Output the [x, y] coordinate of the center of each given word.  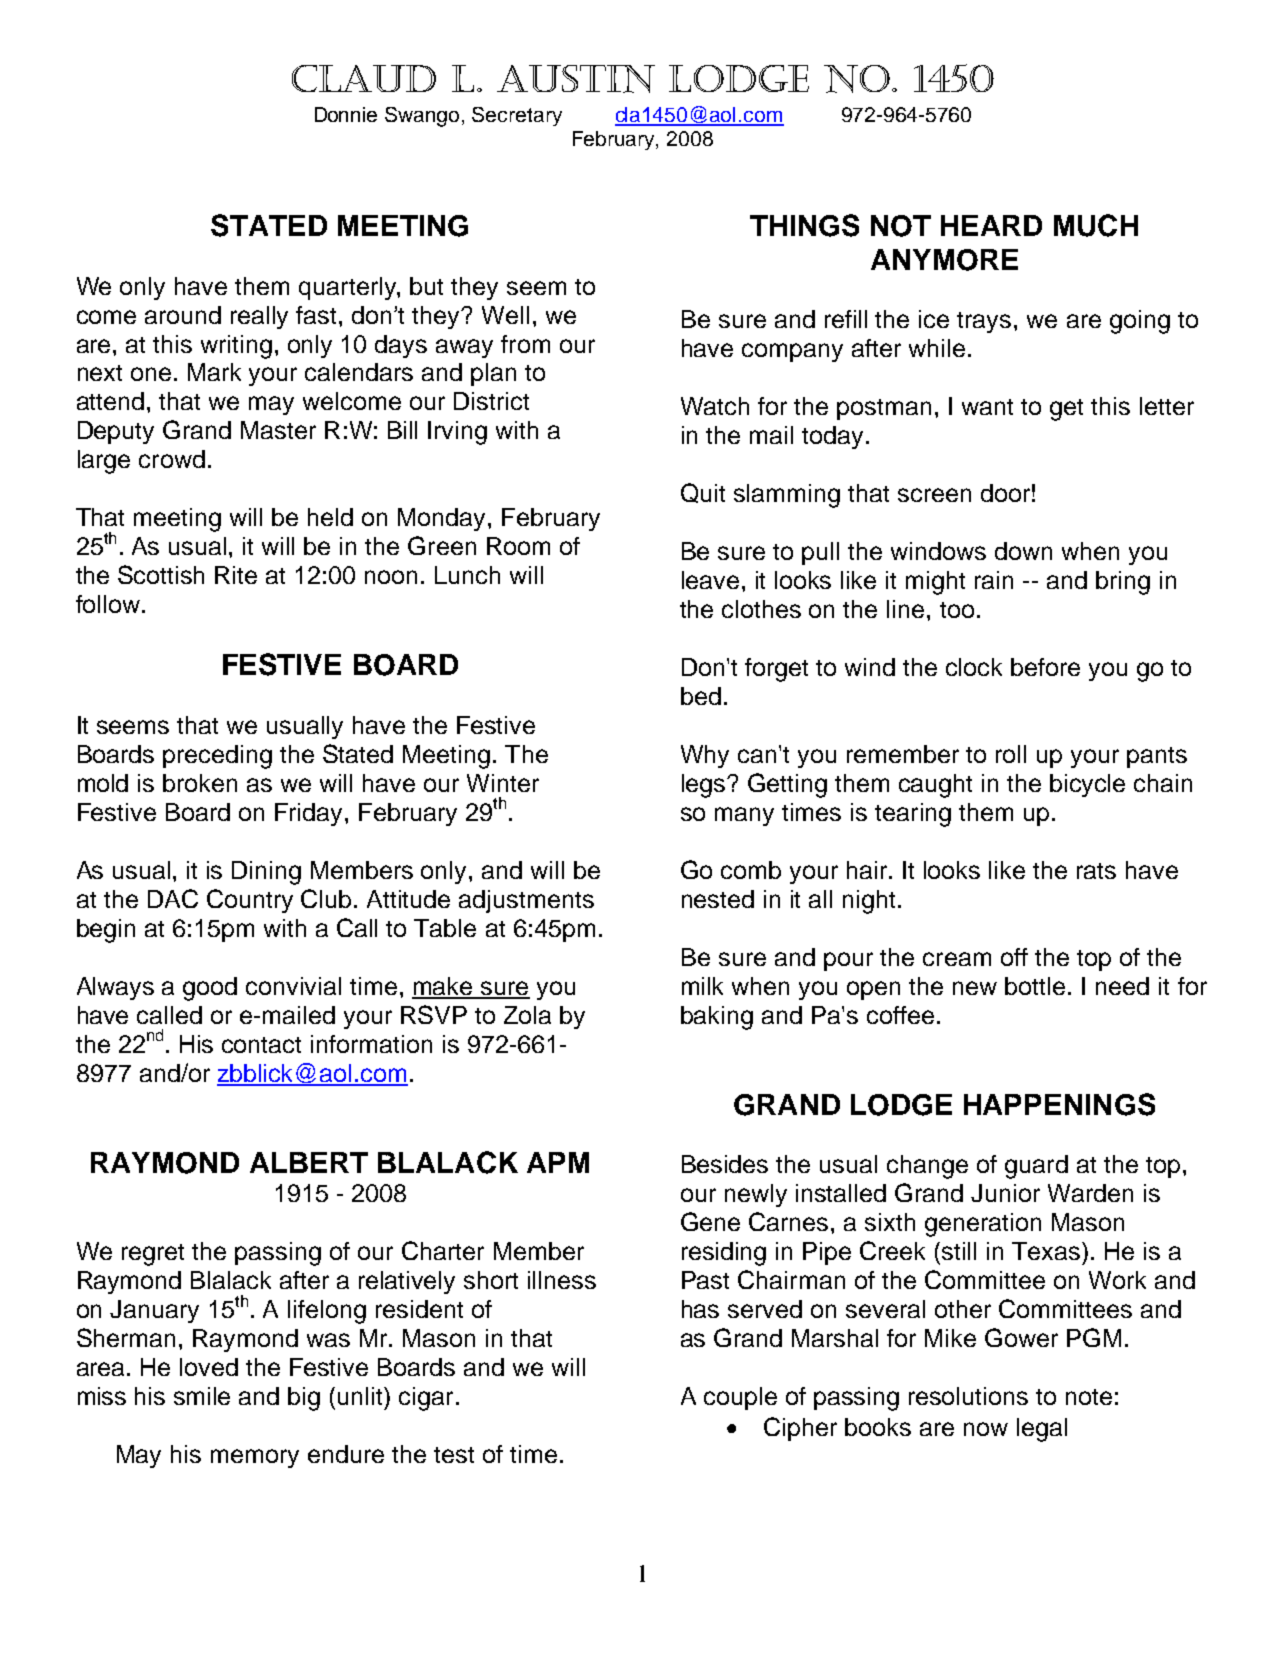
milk [702, 986]
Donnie [346, 114]
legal [1042, 1430]
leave [710, 580]
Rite [236, 575]
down [1023, 551]
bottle [1035, 986]
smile [202, 1396]
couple [740, 1398]
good [210, 989]
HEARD [991, 225]
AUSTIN [576, 79]
